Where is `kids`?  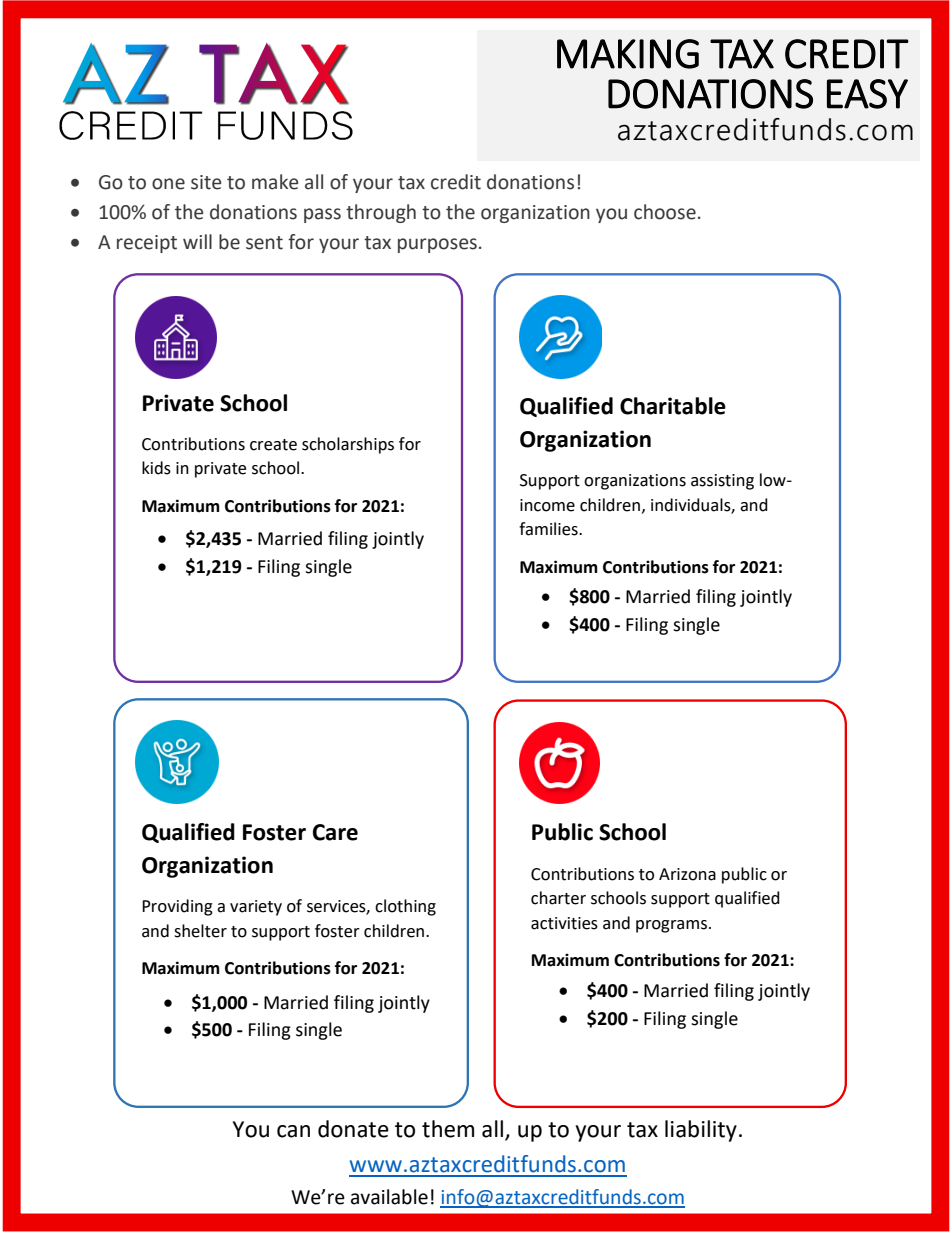 kids is located at coordinates (156, 468).
